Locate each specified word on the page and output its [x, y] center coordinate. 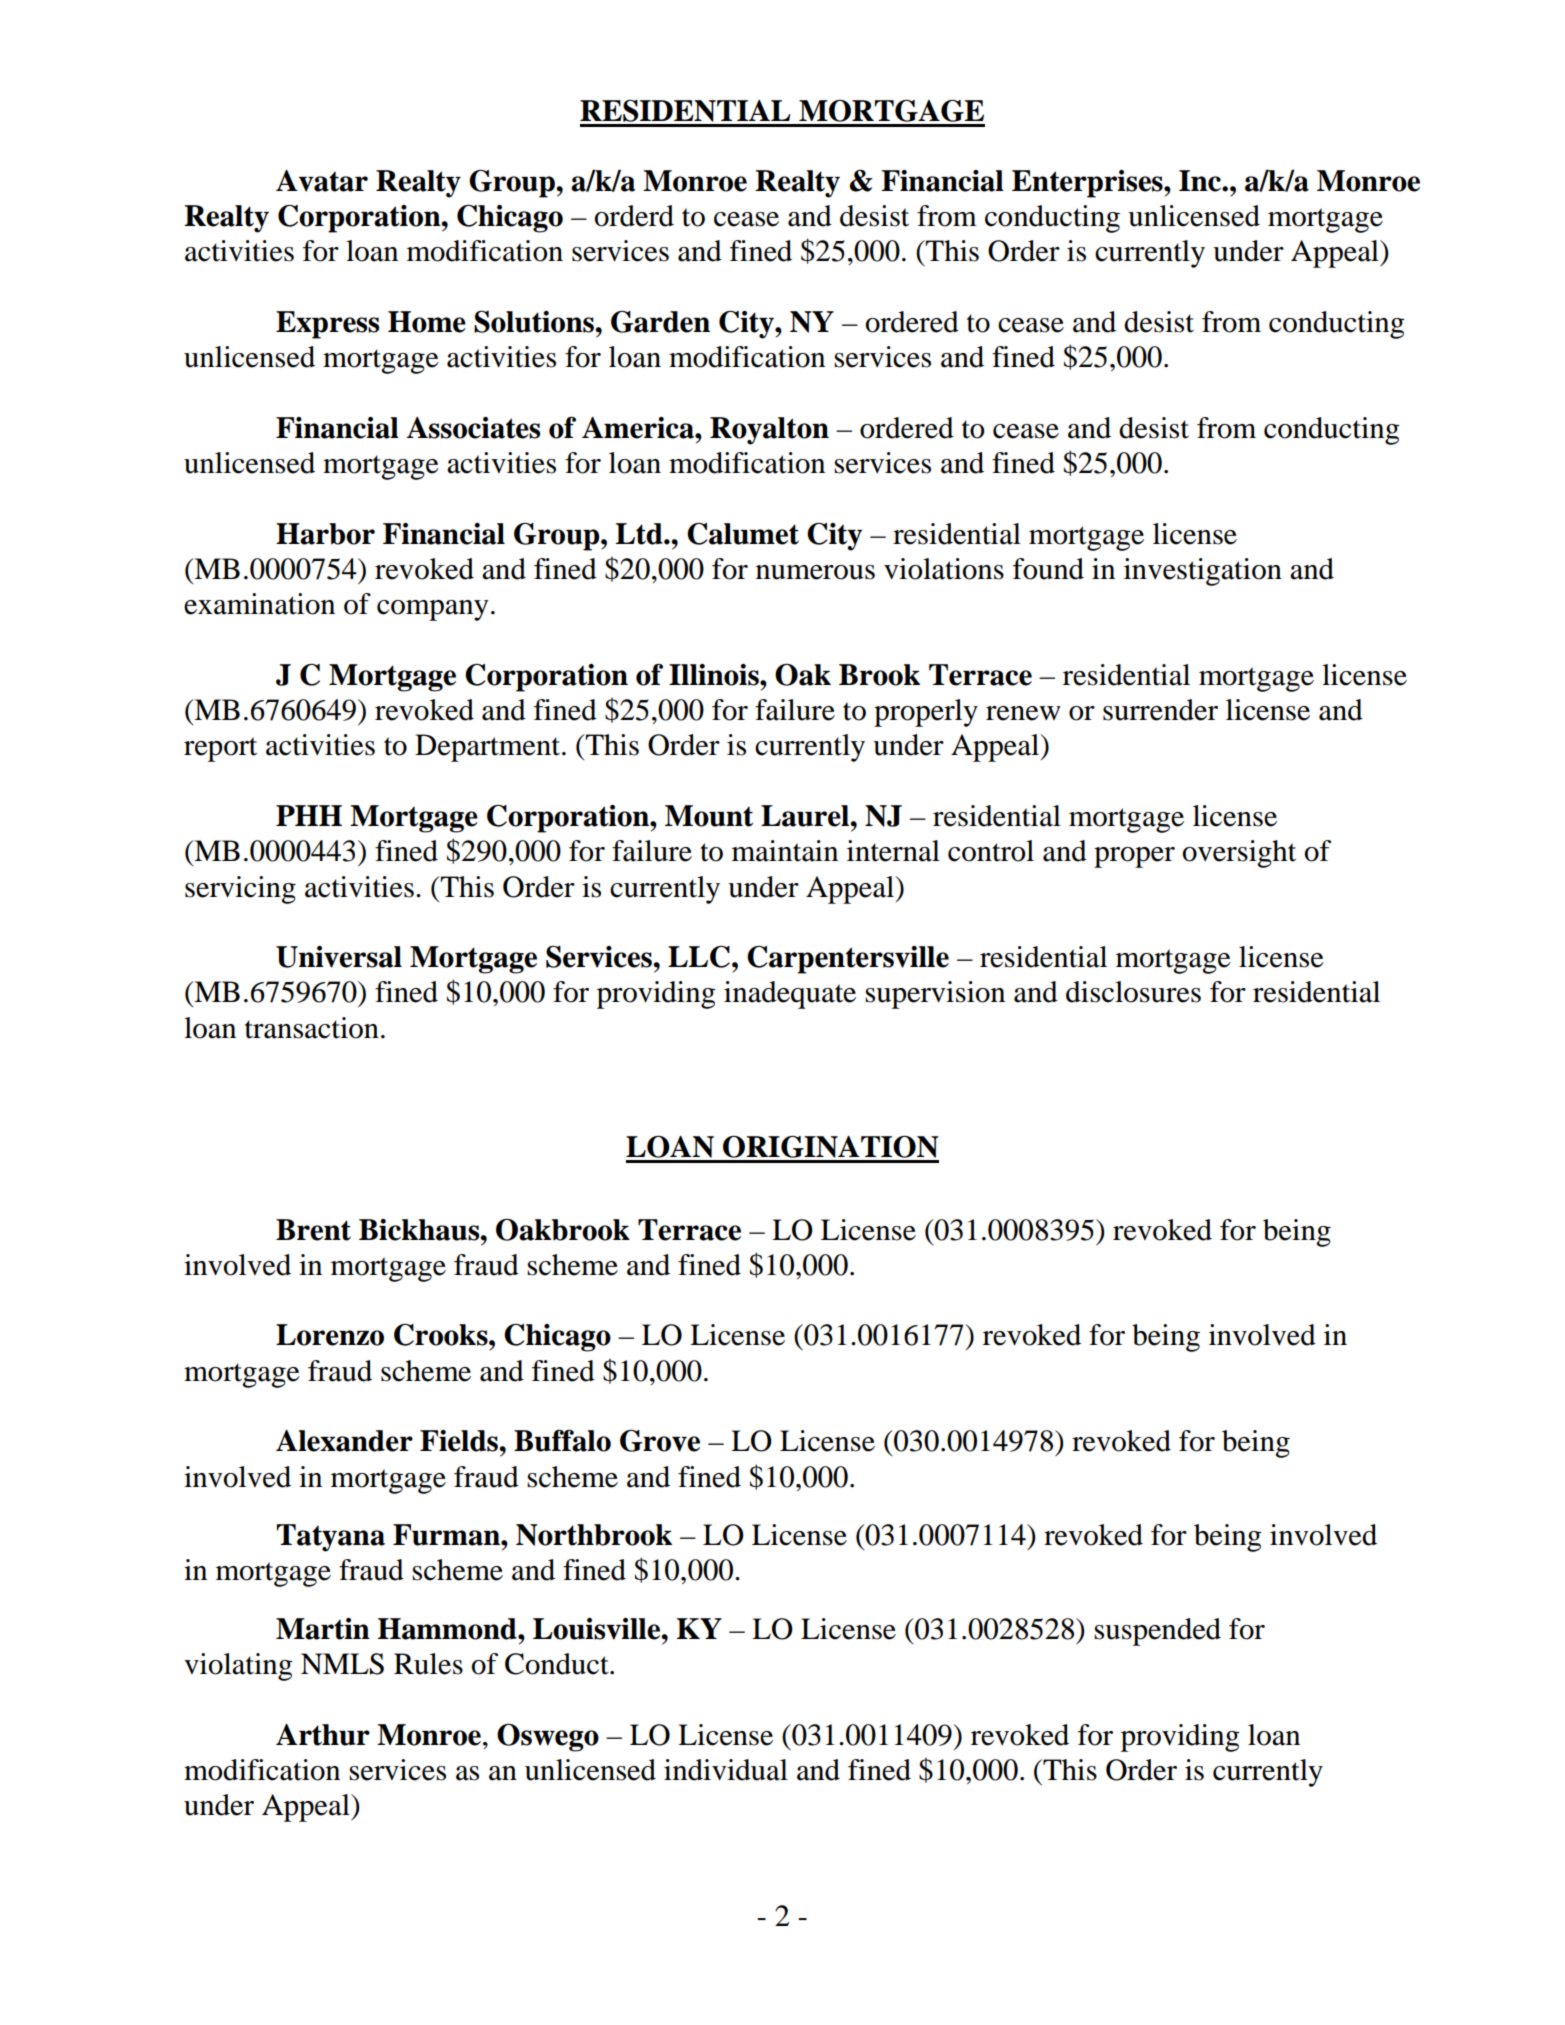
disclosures [1133, 992]
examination [259, 604]
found [1048, 569]
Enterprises [1088, 184]
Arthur [323, 1735]
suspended [1157, 1632]
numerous [815, 572]
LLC [700, 956]
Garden [660, 321]
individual [726, 1770]
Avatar [322, 181]
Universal [339, 957]
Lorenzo [330, 1335]
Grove [660, 1440]
